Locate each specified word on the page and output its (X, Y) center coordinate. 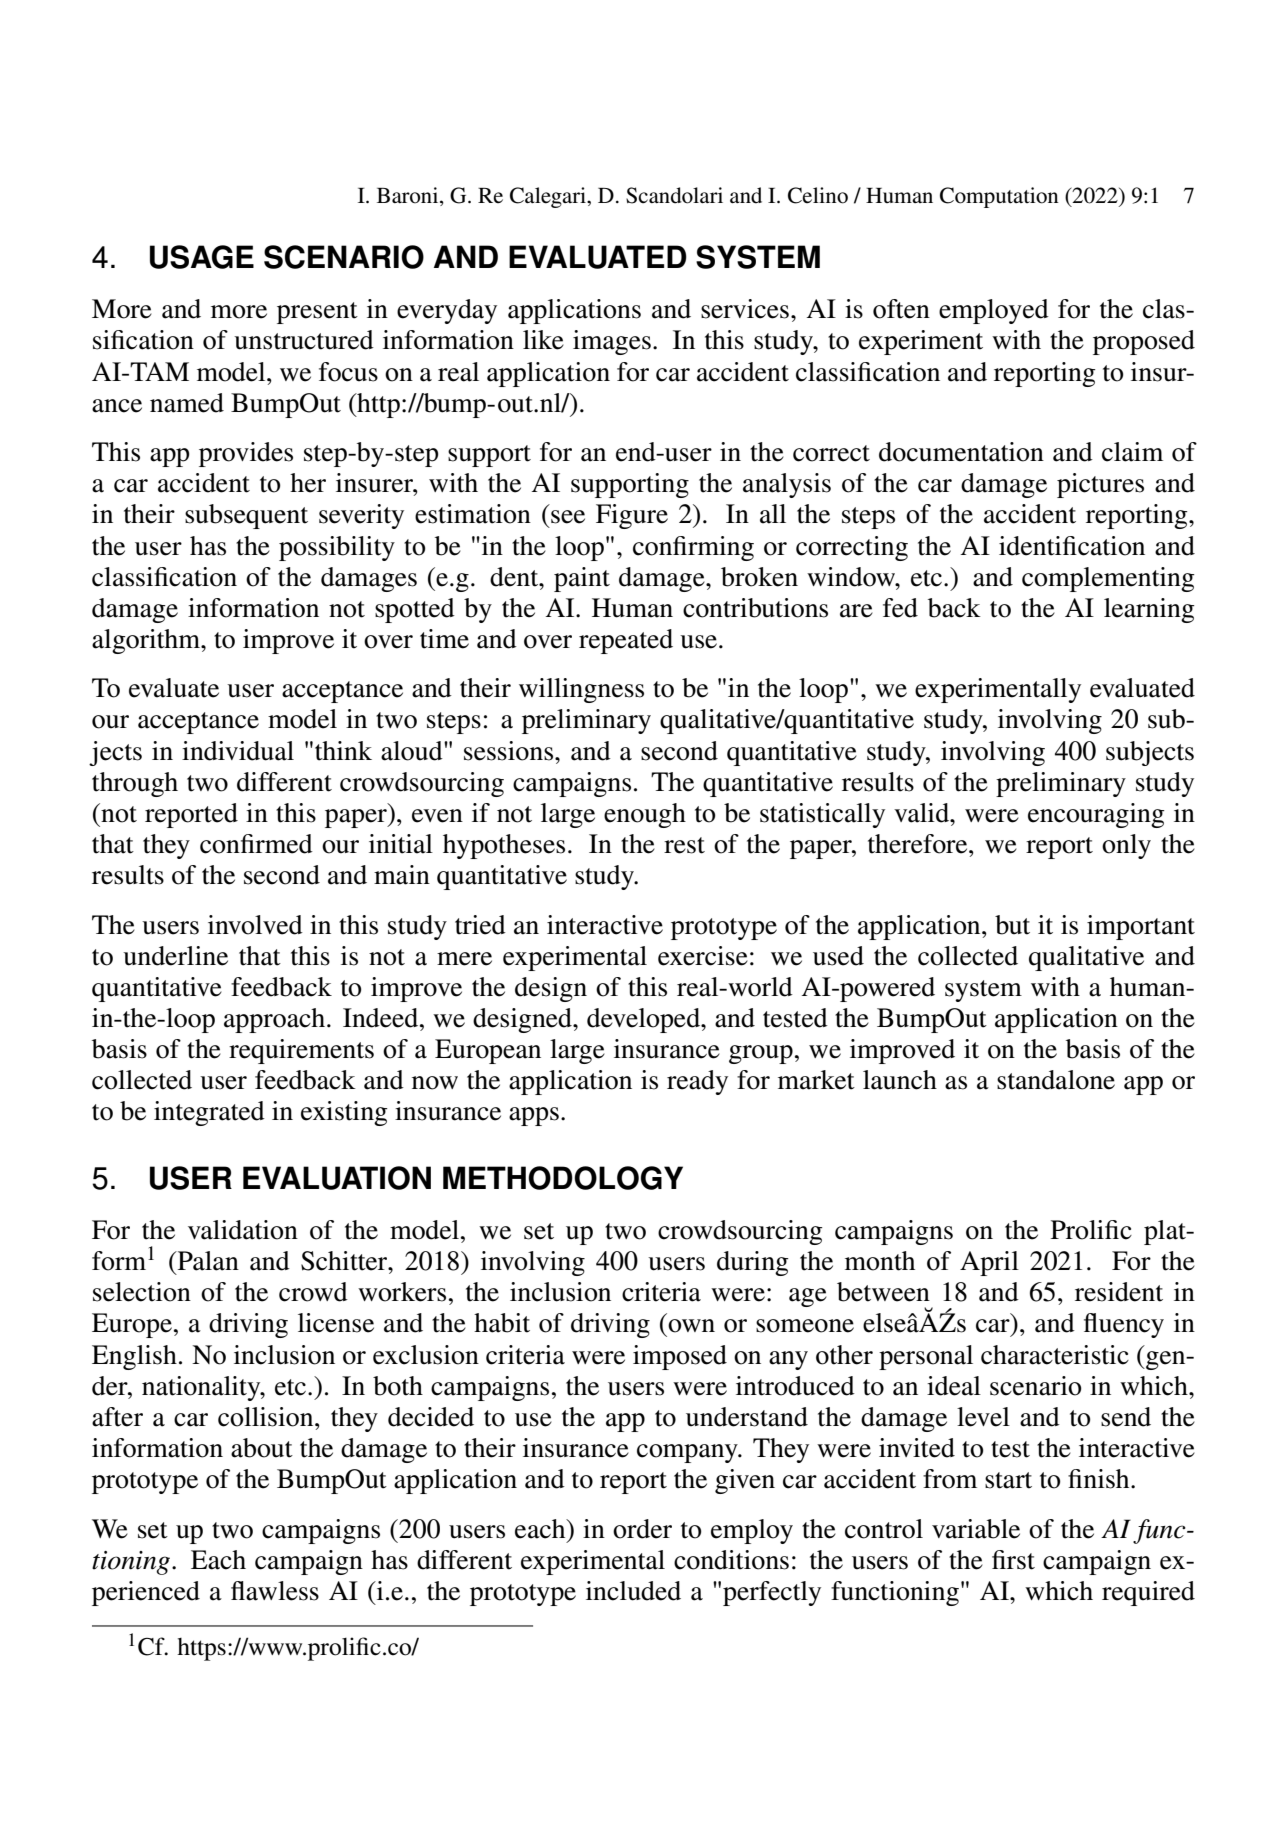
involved (255, 925)
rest (684, 845)
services (745, 309)
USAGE (202, 257)
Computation (999, 197)
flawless (275, 1591)
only (1126, 846)
